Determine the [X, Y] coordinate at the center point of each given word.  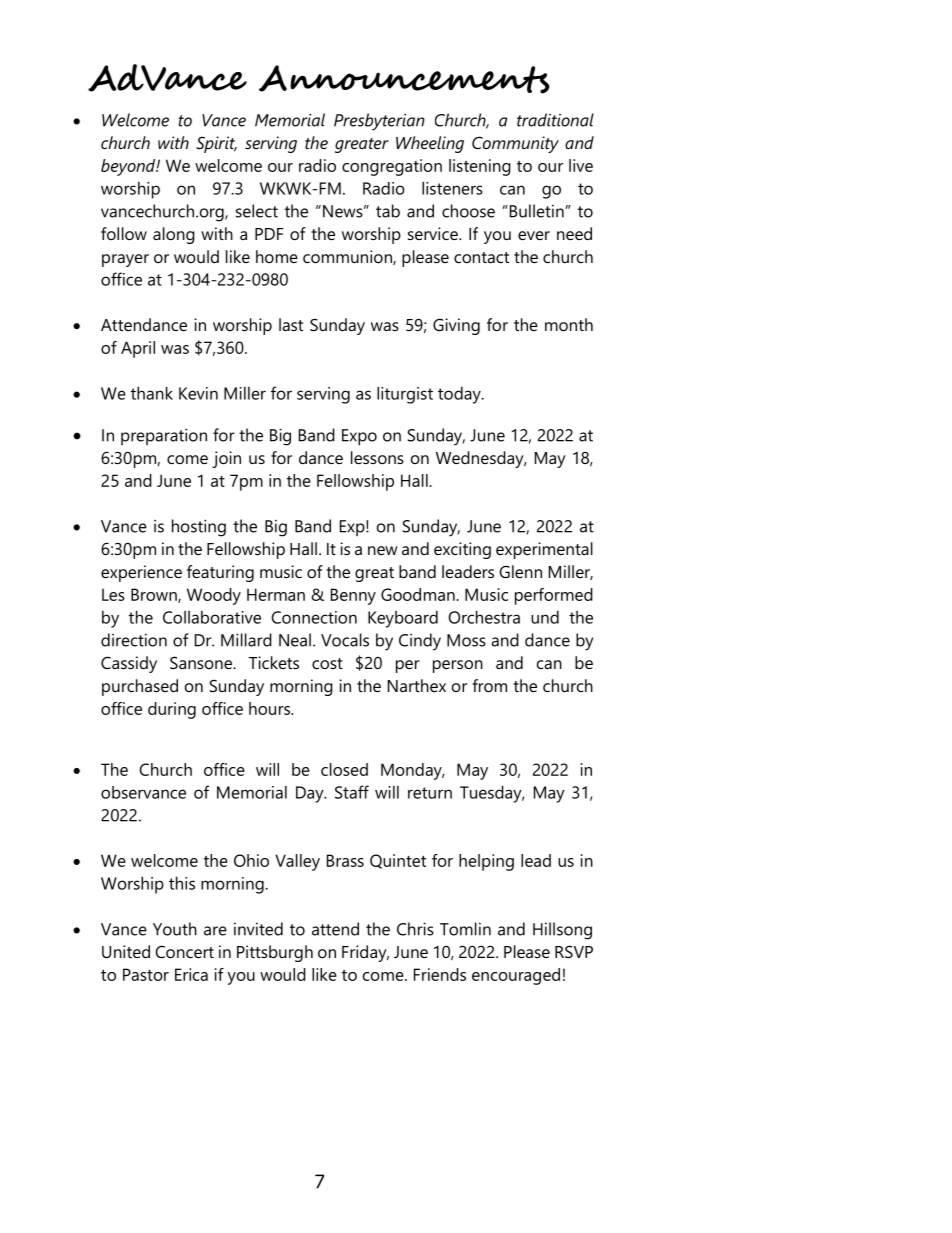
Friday [365, 953]
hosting [199, 528]
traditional [555, 120]
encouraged [516, 976]
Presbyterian [379, 122]
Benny [353, 596]
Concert [184, 951]
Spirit [216, 144]
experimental [544, 550]
